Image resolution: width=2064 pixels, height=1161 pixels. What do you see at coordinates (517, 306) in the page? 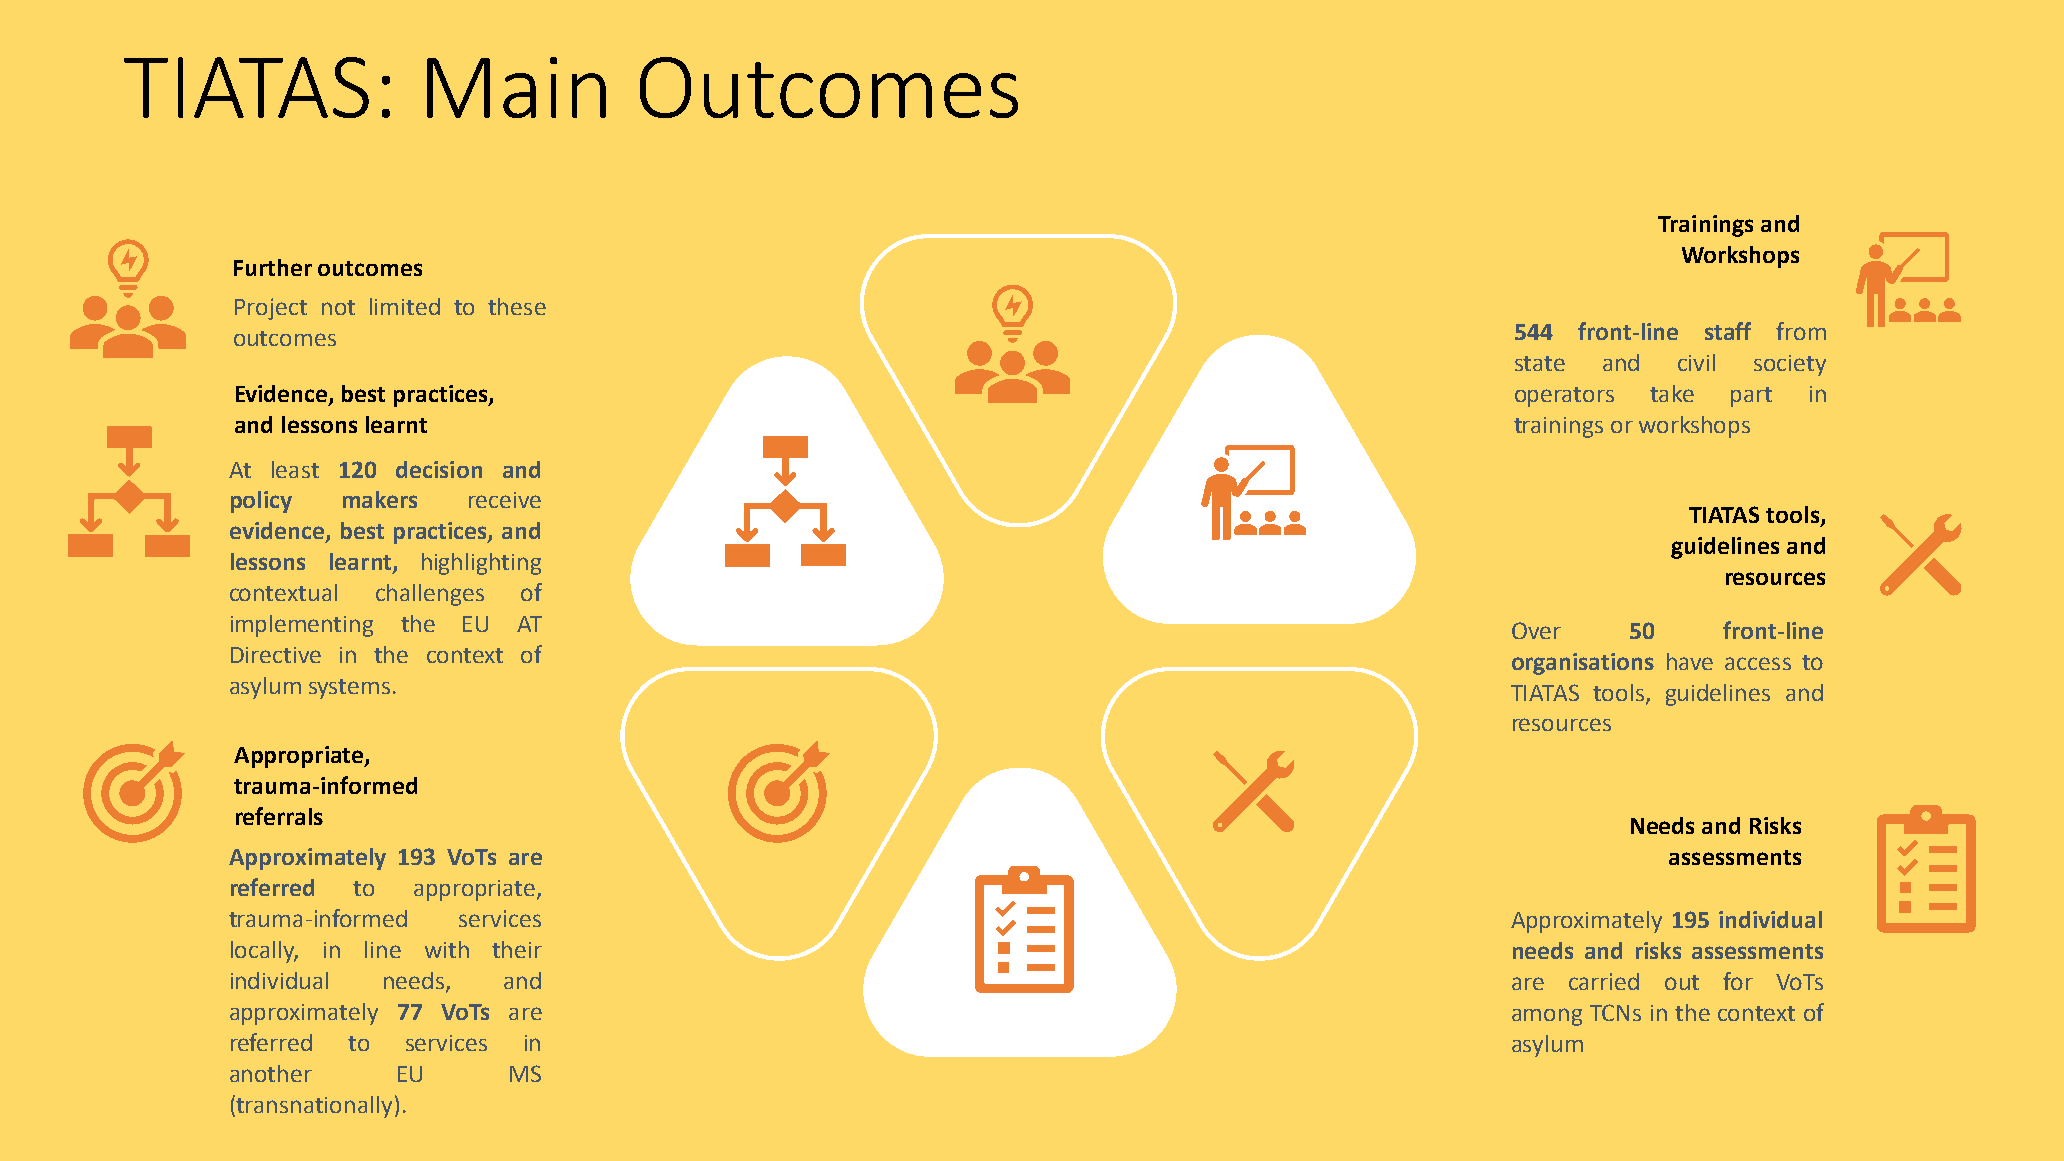
I see `these` at bounding box center [517, 306].
